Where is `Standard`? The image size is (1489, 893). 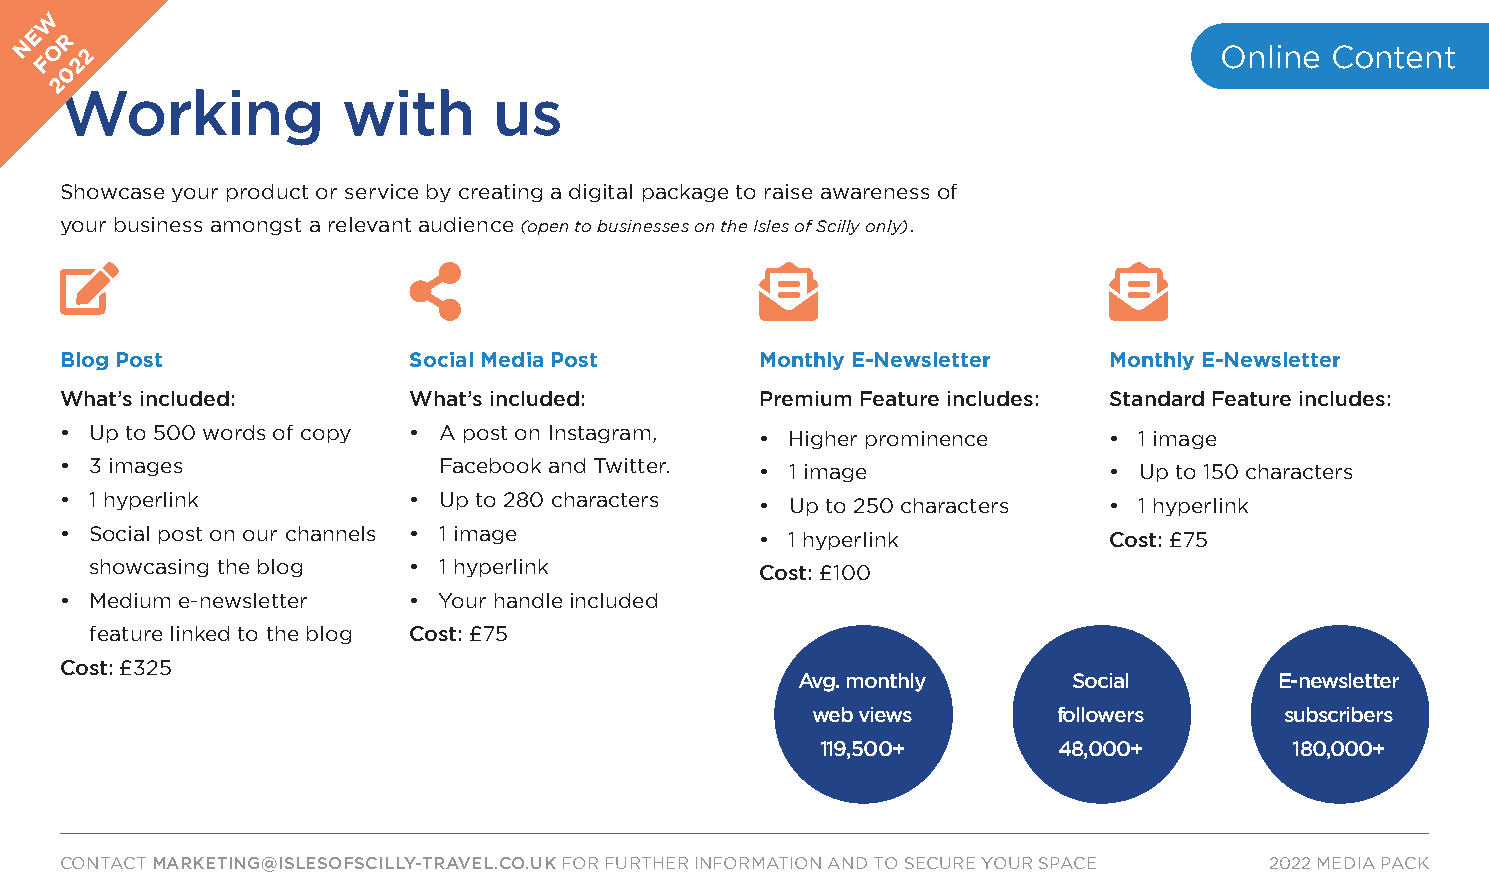 Standard is located at coordinates (1157, 398).
